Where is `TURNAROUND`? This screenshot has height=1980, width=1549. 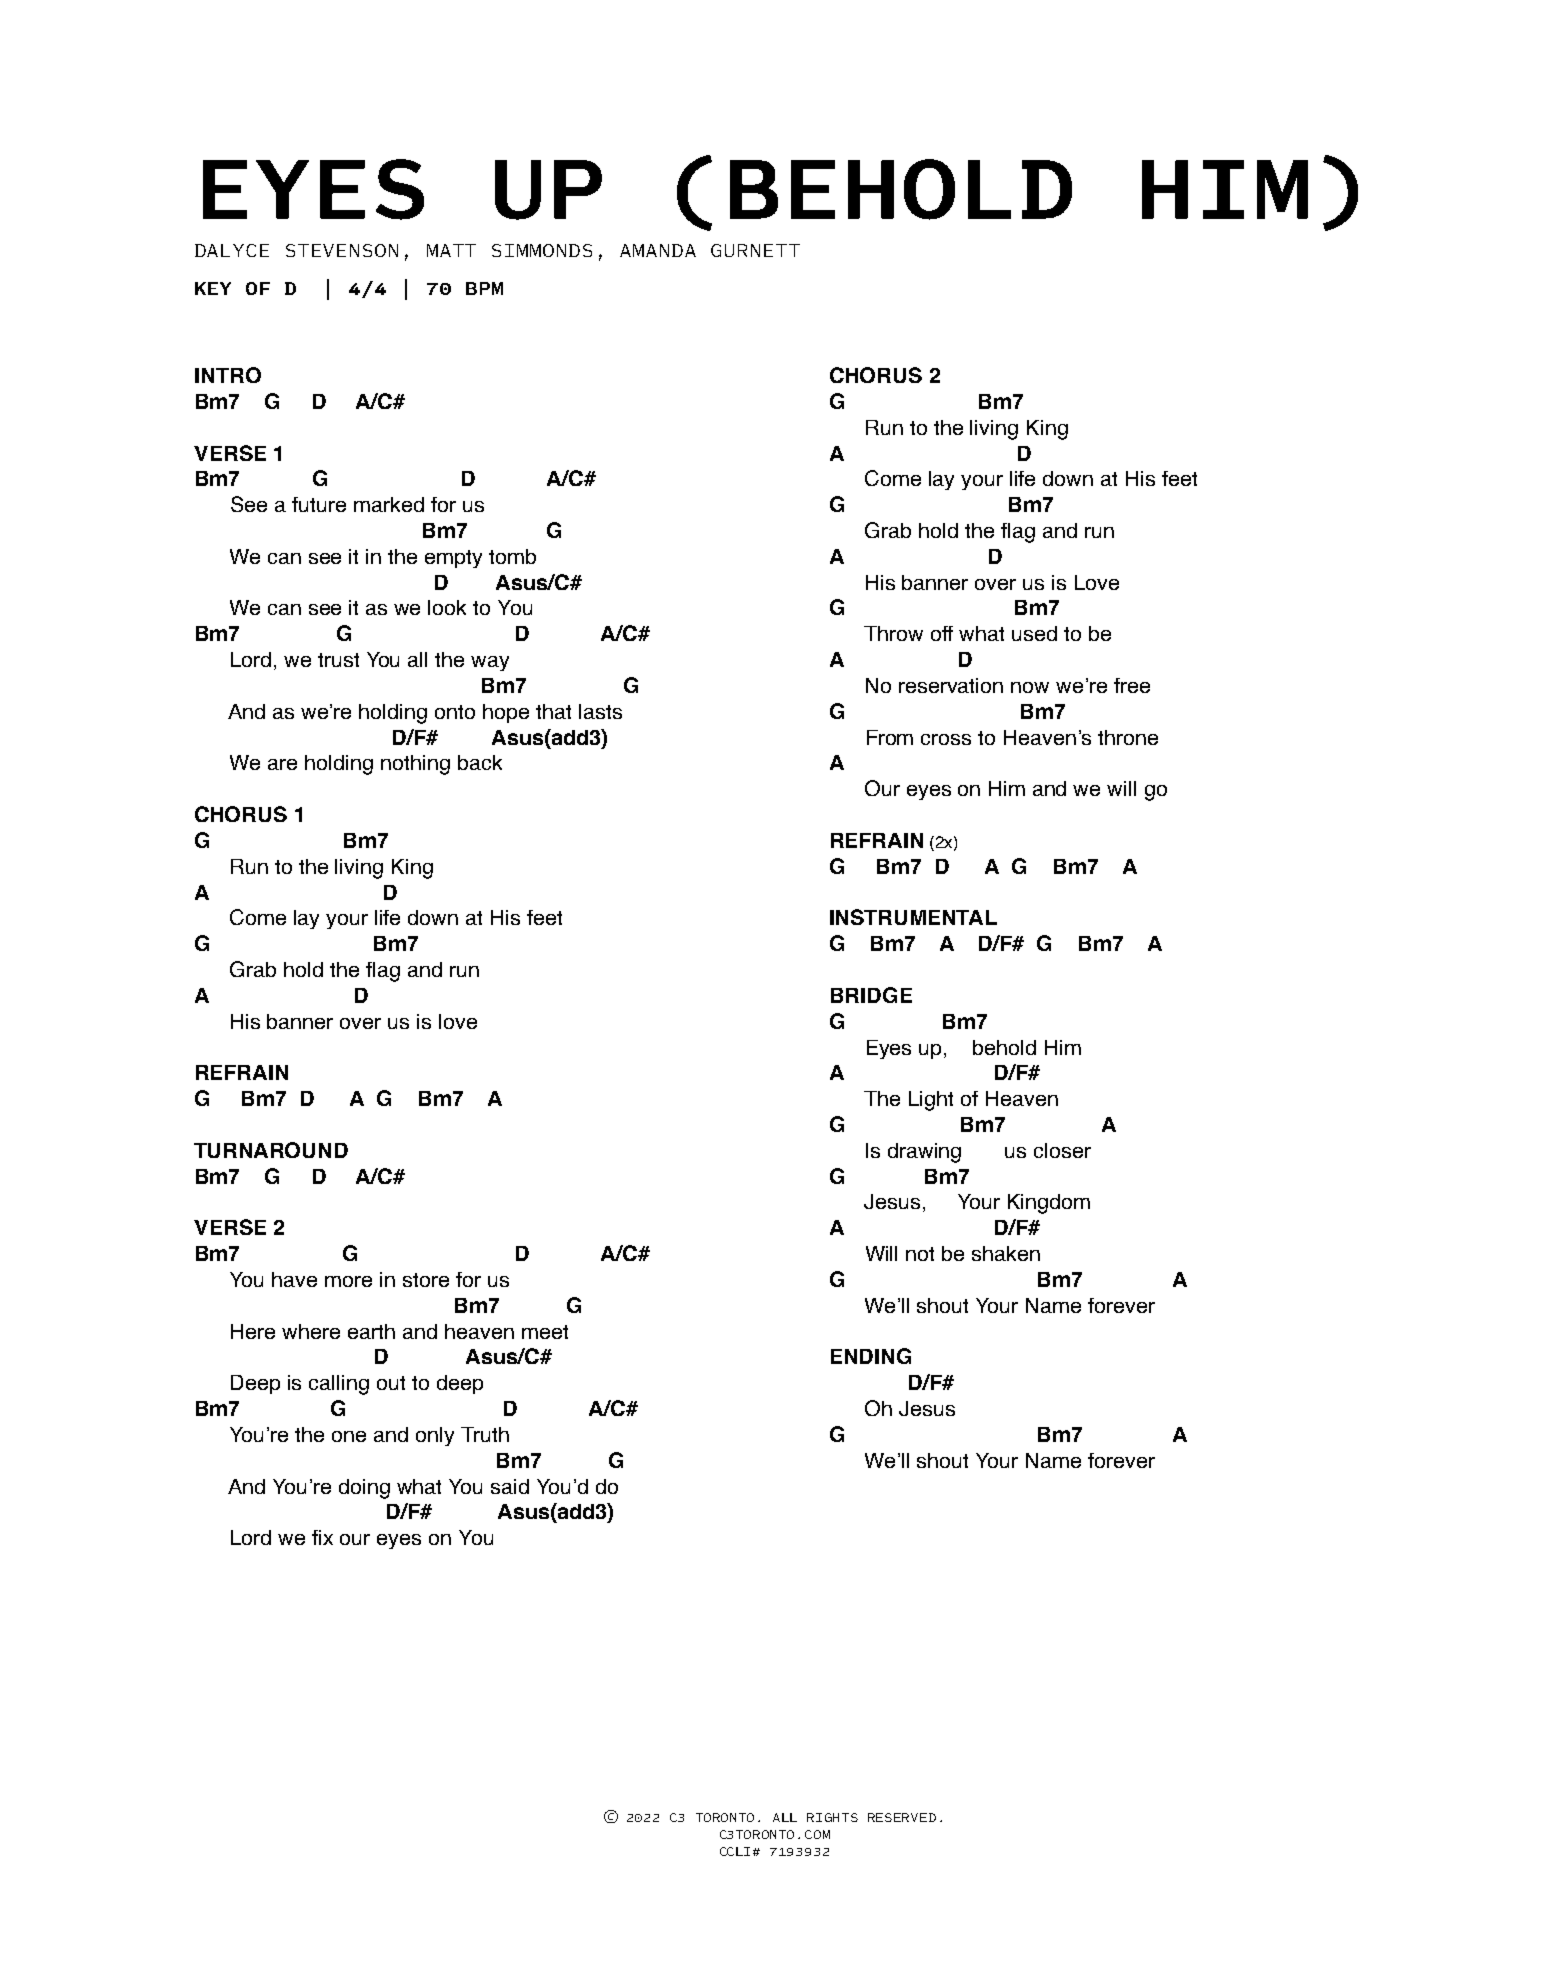 TURNAROUND is located at coordinates (271, 1150).
